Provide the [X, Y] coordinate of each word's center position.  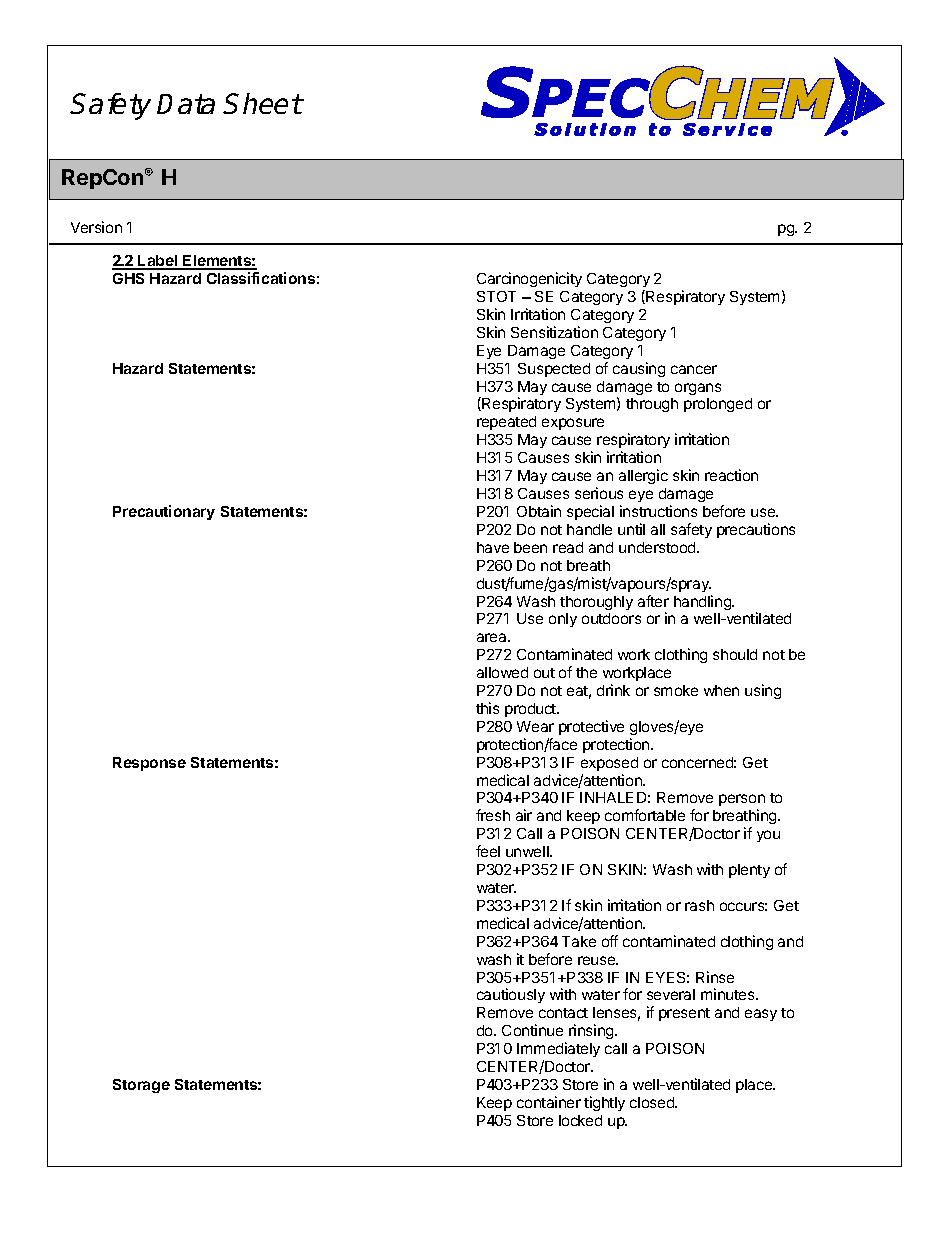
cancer [694, 369]
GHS [128, 278]
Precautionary [164, 512]
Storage [141, 1086]
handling [703, 602]
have [493, 547]
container [549, 1102]
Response [149, 764]
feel [488, 851]
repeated [506, 423]
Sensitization [554, 332]
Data [186, 104]
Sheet [263, 103]
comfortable [645, 815]
